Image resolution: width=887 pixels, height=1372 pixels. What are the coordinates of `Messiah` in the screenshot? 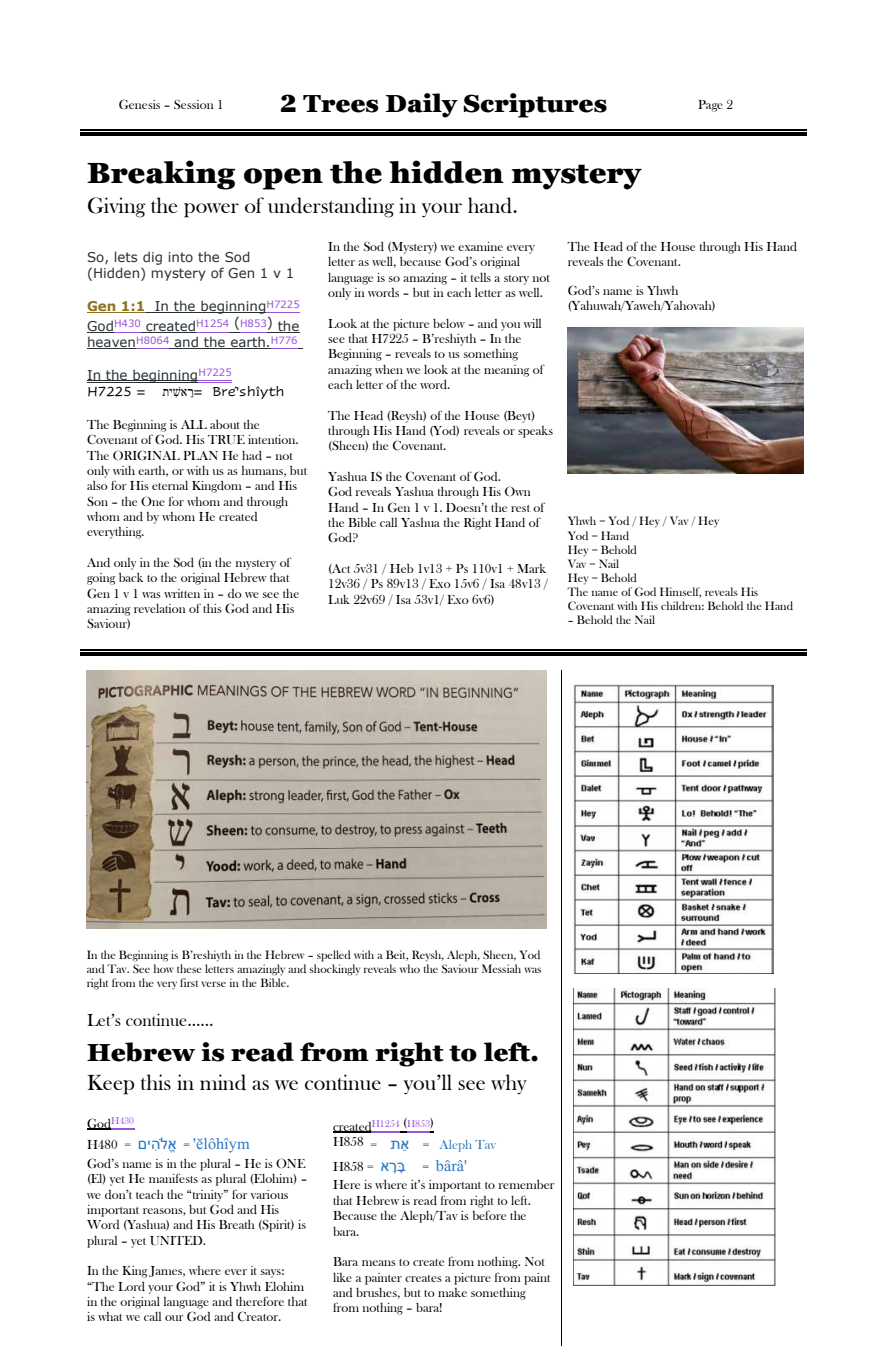 It's located at (501, 968).
